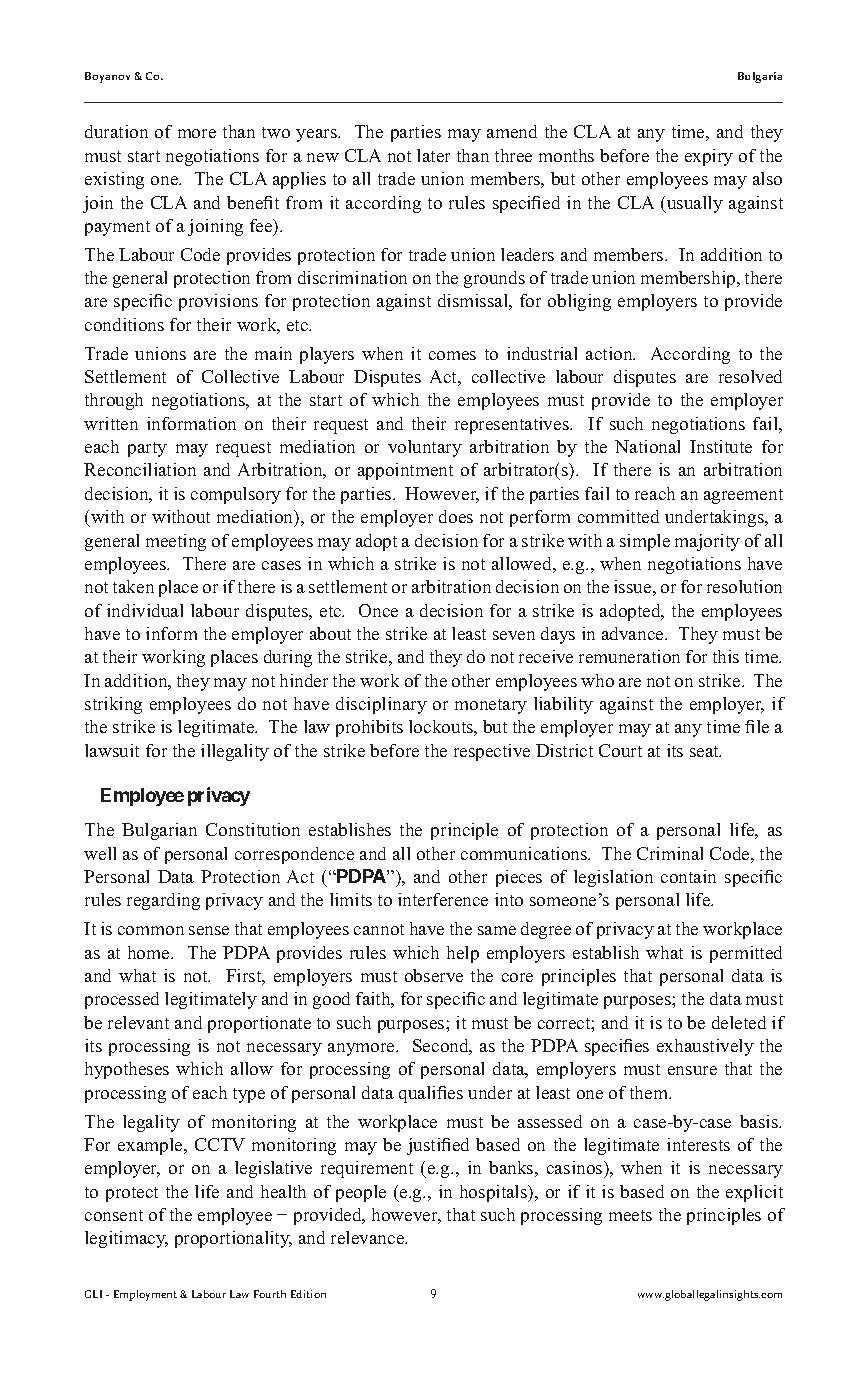 This document has width=868, height=1376. Describe the element at coordinates (145, 1295) in the document. I see `Employment` at that location.
